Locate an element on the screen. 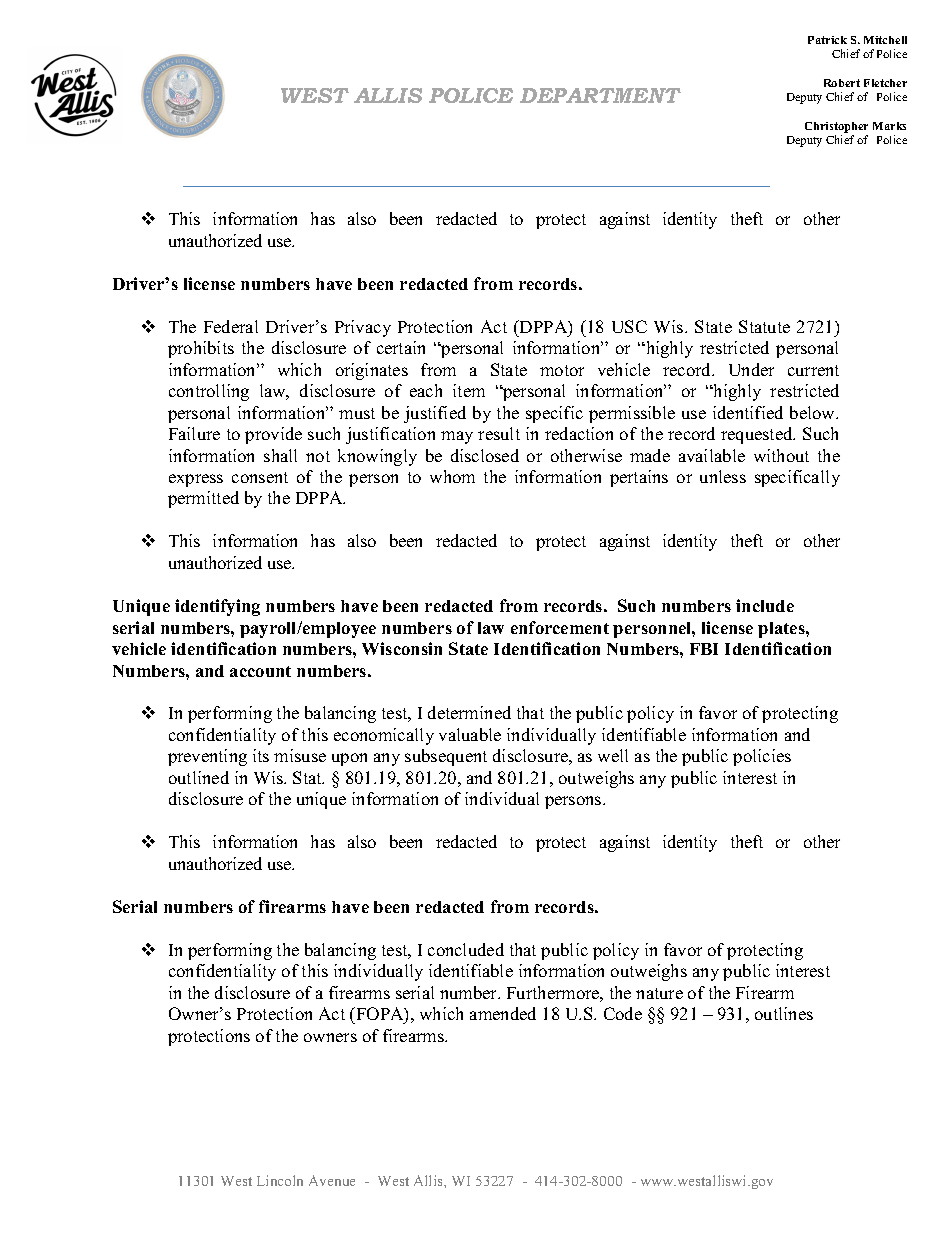  outlines is located at coordinates (784, 1013).
